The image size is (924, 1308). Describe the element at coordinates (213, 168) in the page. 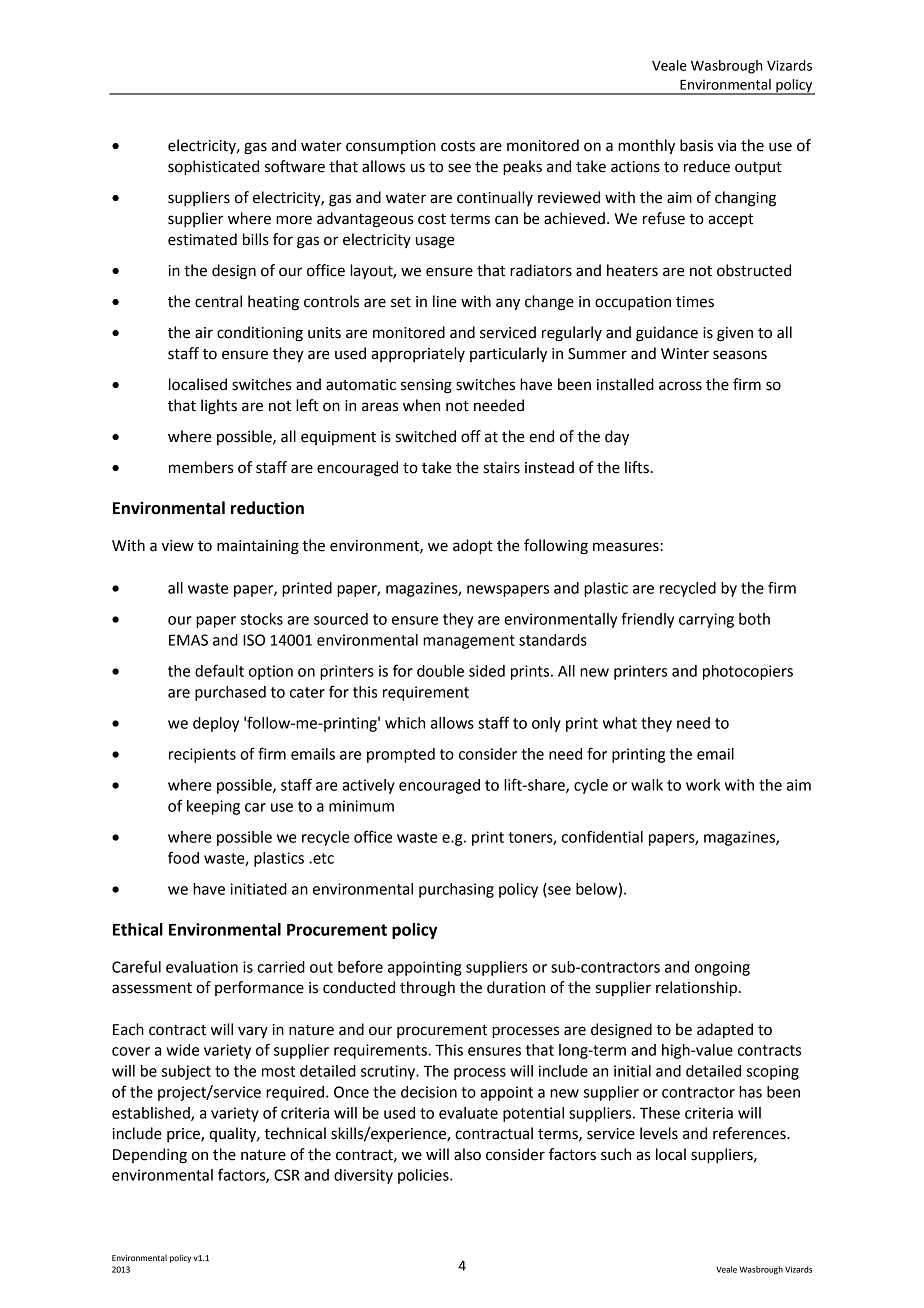

I see `sophisticated` at that location.
